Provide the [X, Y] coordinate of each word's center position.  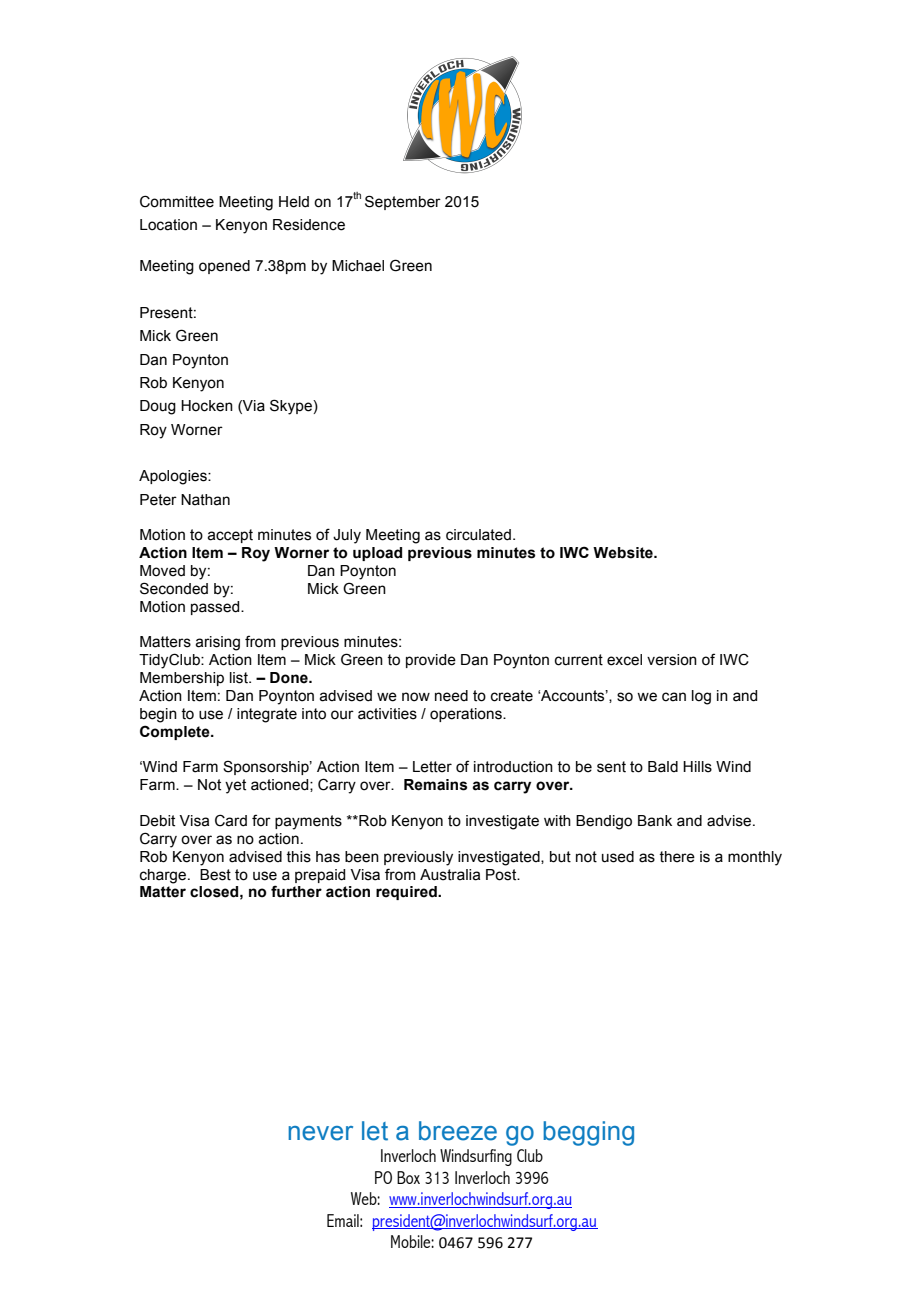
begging [588, 1133]
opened [224, 267]
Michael [358, 266]
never [320, 1133]
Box [408, 1177]
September [403, 202]
